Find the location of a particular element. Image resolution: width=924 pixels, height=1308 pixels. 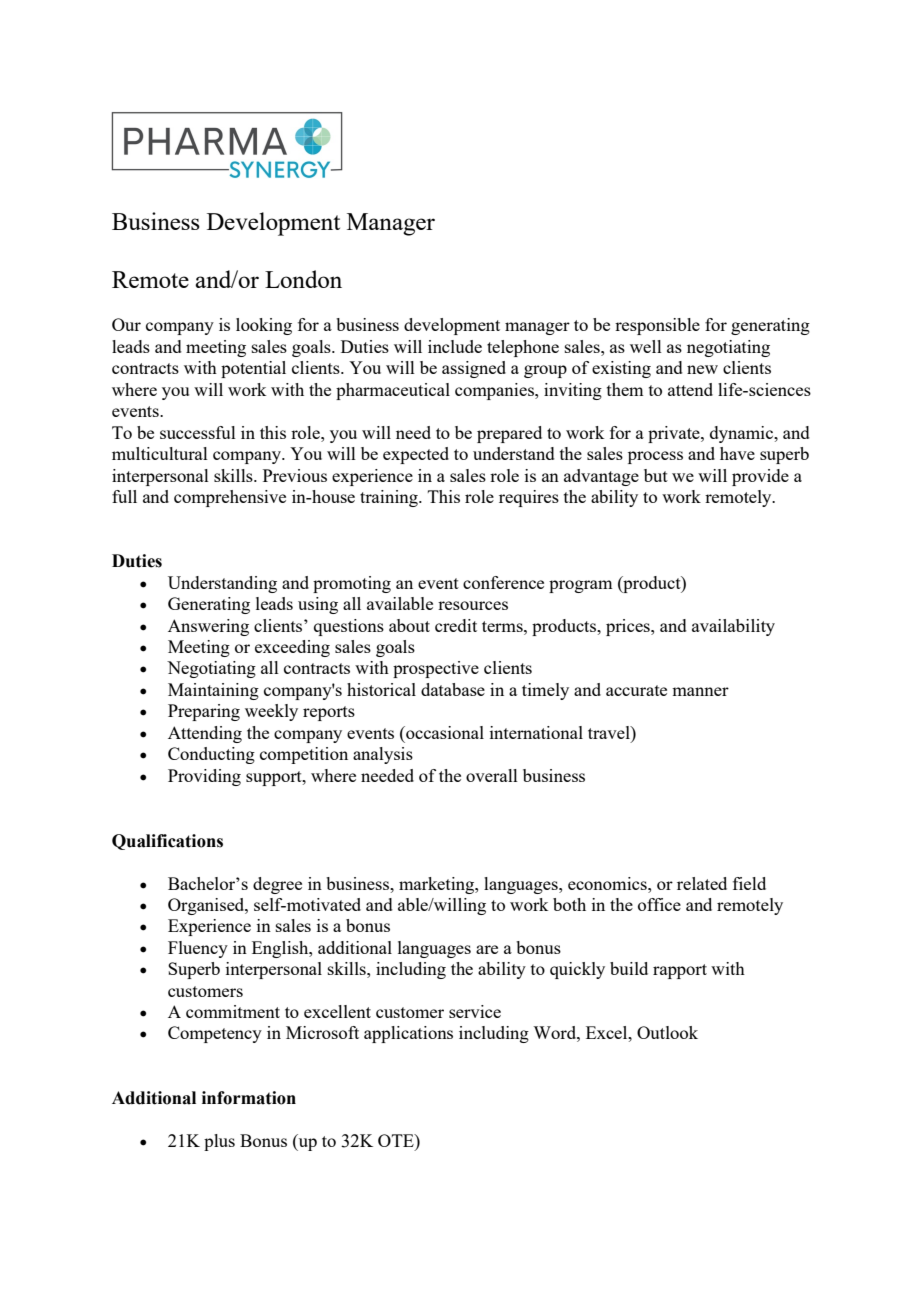

looking is located at coordinates (264, 326).
